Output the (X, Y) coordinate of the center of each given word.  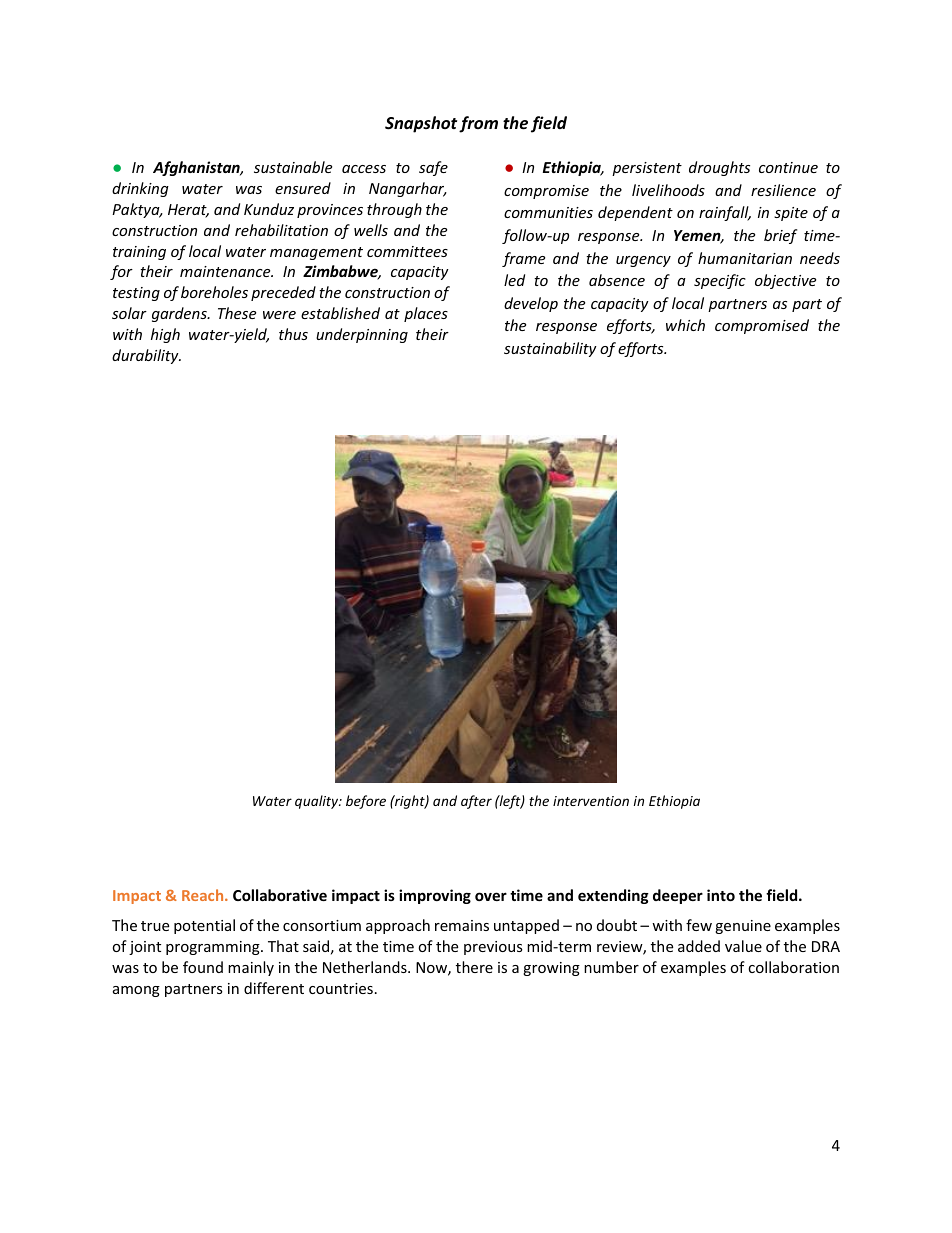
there (474, 967)
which (685, 325)
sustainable (293, 167)
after (476, 802)
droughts (719, 168)
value (743, 946)
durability (146, 356)
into (721, 895)
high (165, 335)
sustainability (550, 349)
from (478, 124)
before (366, 802)
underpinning (362, 335)
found (203, 967)
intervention (591, 801)
